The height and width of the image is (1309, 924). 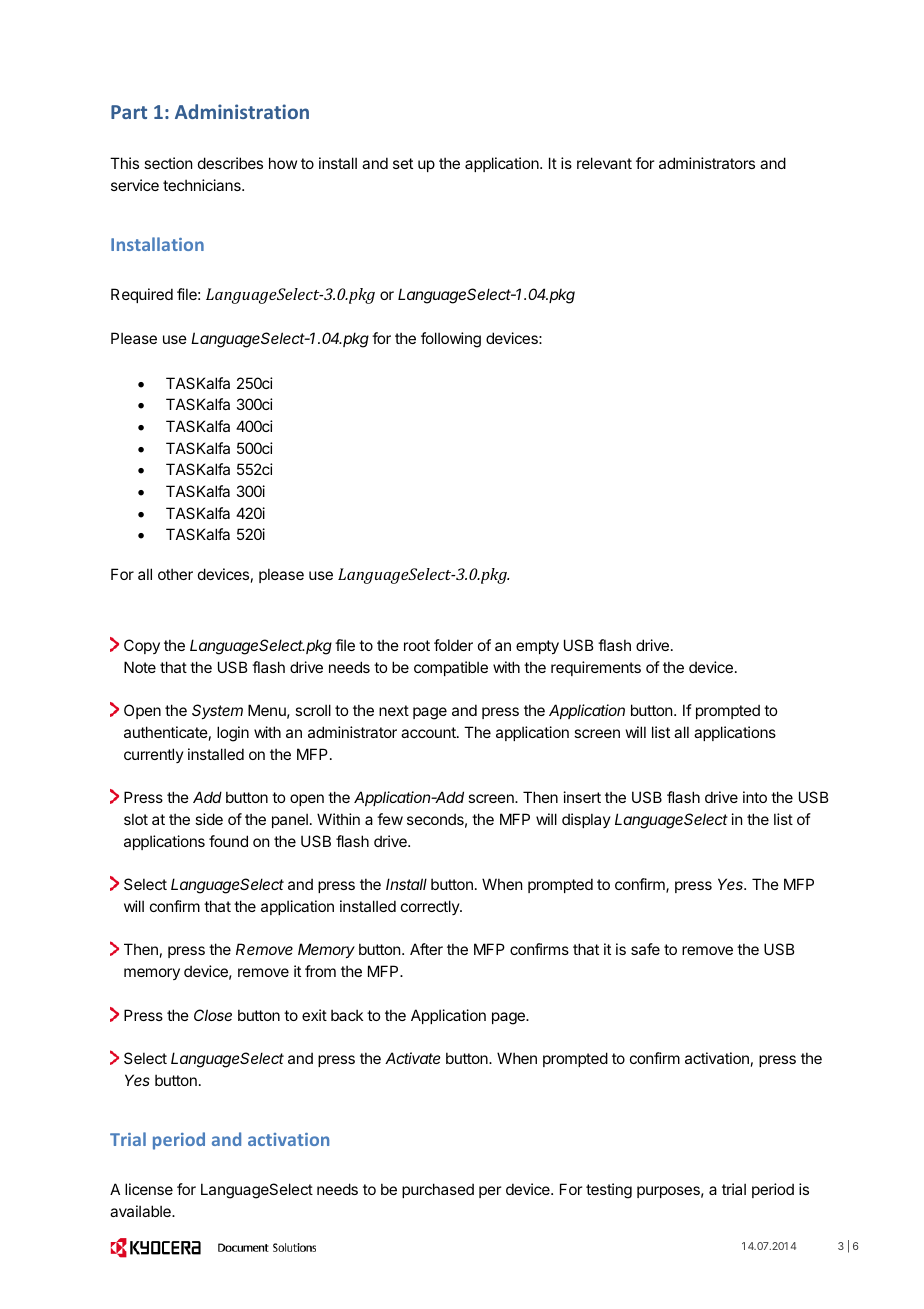 I want to click on testing, so click(x=609, y=1191).
